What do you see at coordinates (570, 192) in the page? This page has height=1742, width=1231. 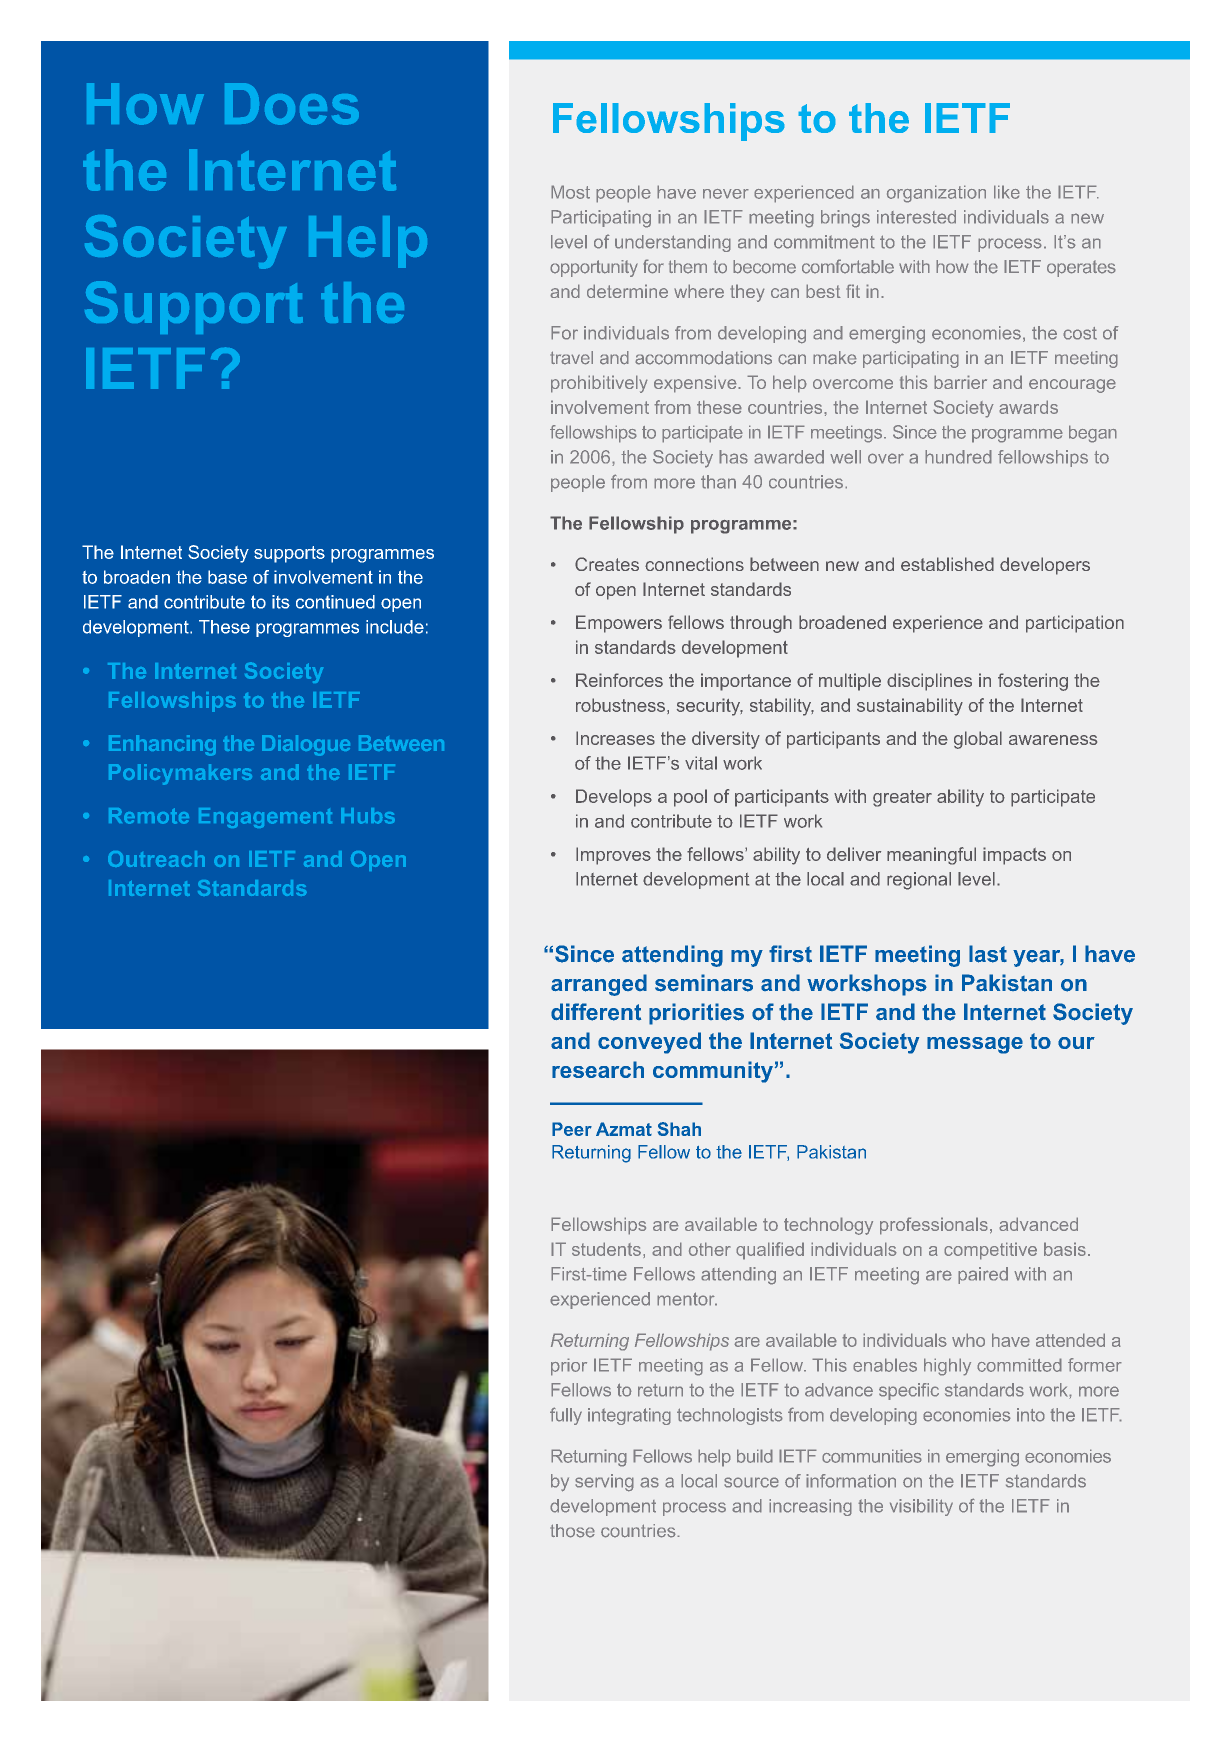 I see `Most` at bounding box center [570, 192].
